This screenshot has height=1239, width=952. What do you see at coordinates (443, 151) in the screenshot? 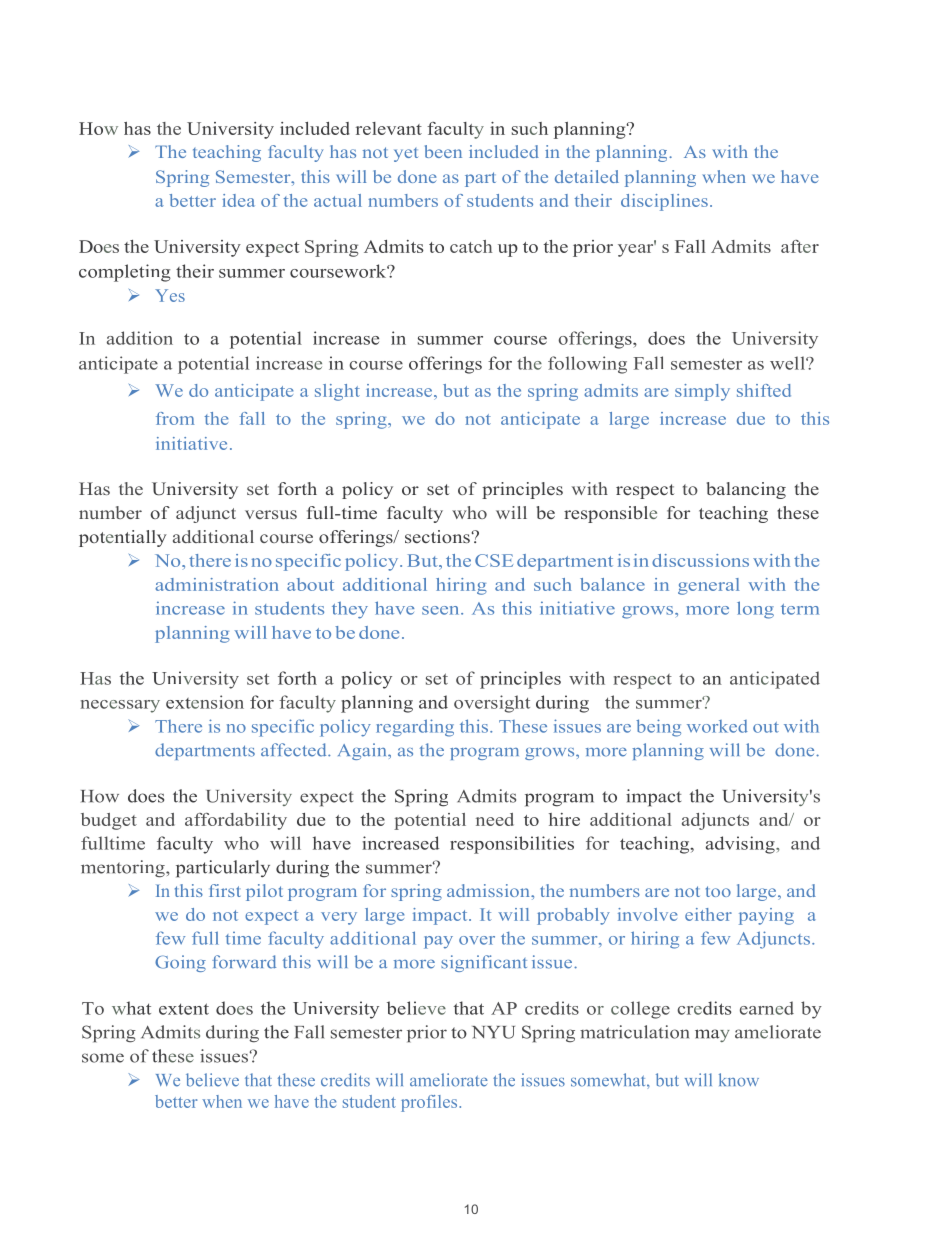
I see `been` at bounding box center [443, 151].
